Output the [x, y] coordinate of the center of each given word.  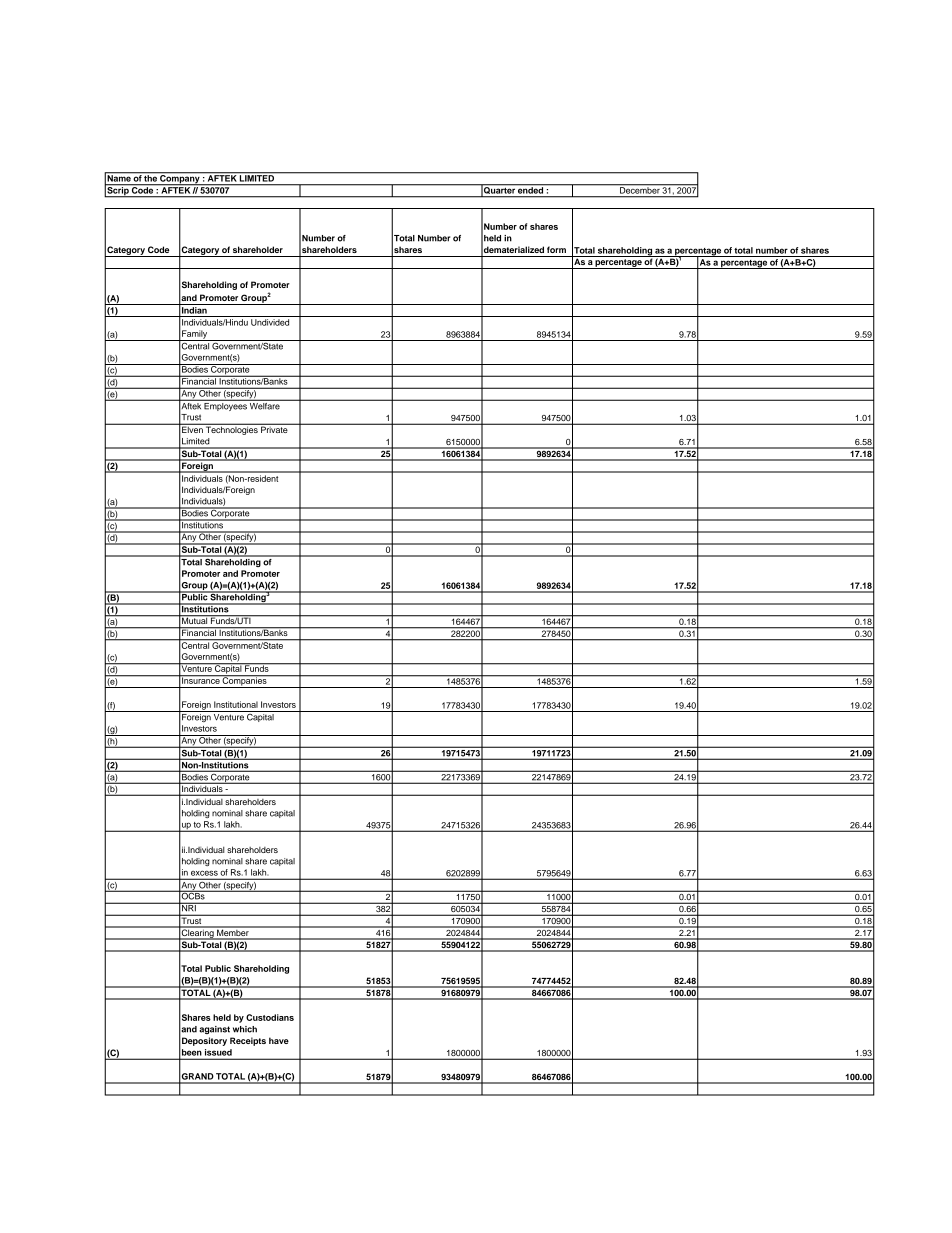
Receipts [248, 1041]
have [279, 1040]
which [245, 1029]
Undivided [270, 322]
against [214, 1030]
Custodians [270, 1017]
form [556, 249]
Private [274, 428]
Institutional [236, 704]
